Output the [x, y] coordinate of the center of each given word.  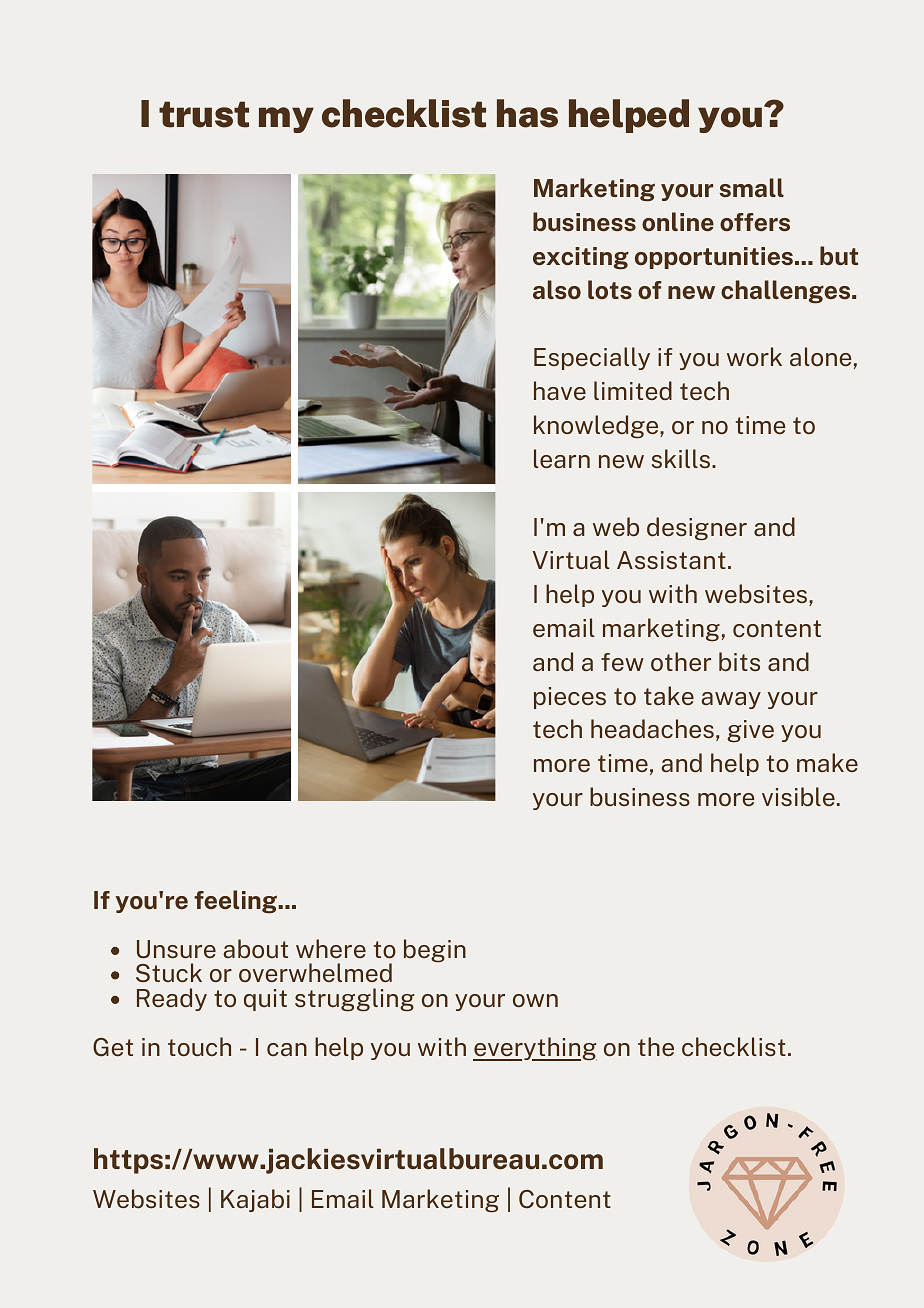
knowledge [597, 427]
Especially [592, 358]
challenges [787, 292]
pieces [570, 698]
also [557, 289]
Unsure [176, 949]
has [527, 113]
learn [562, 458]
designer [697, 529]
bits [739, 661]
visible [798, 796]
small [751, 187]
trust [204, 114]
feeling [237, 902]
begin [435, 951]
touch [199, 1046]
